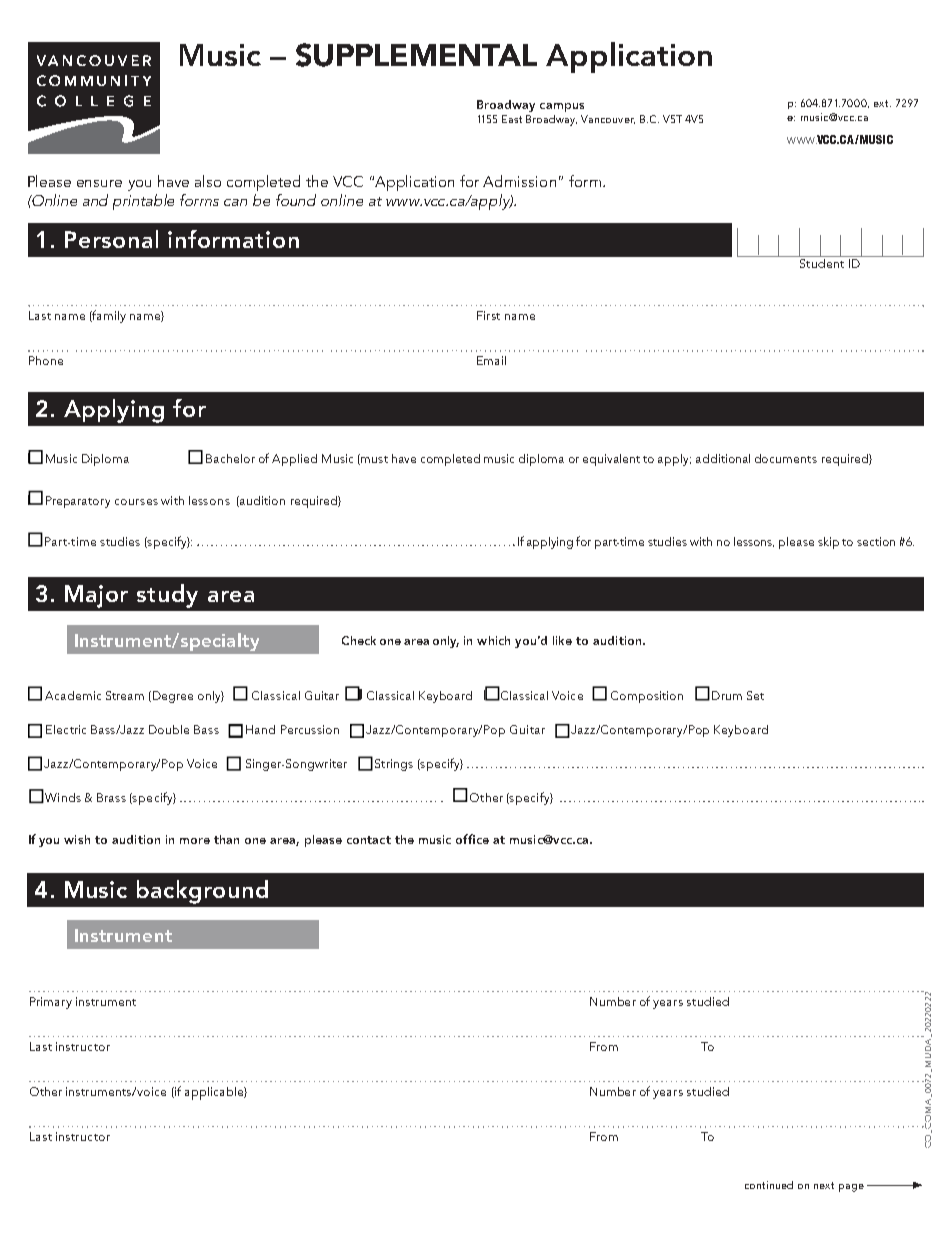  Describe the element at coordinates (136, 502) in the document. I see `courses` at that location.
